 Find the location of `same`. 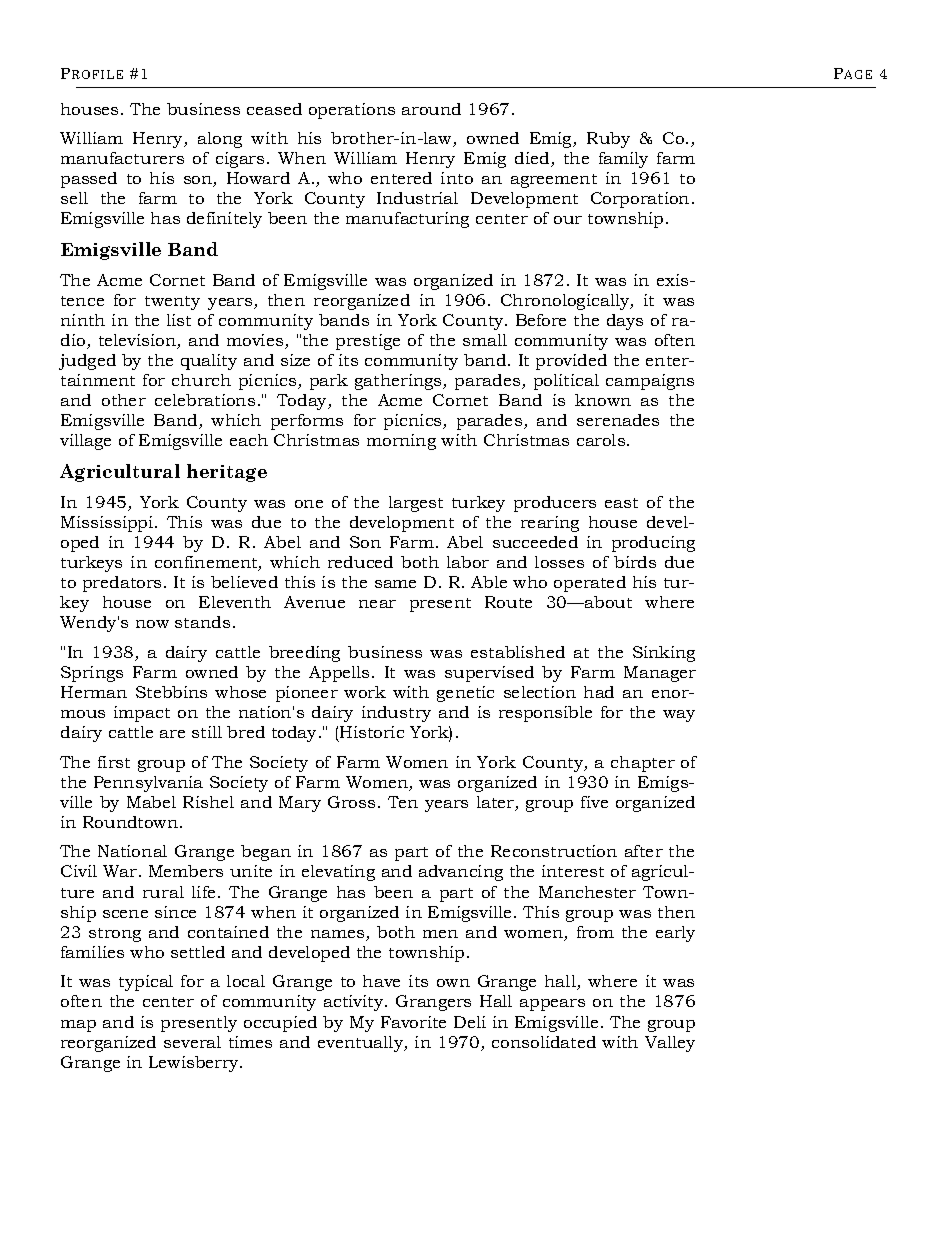

same is located at coordinates (395, 584).
